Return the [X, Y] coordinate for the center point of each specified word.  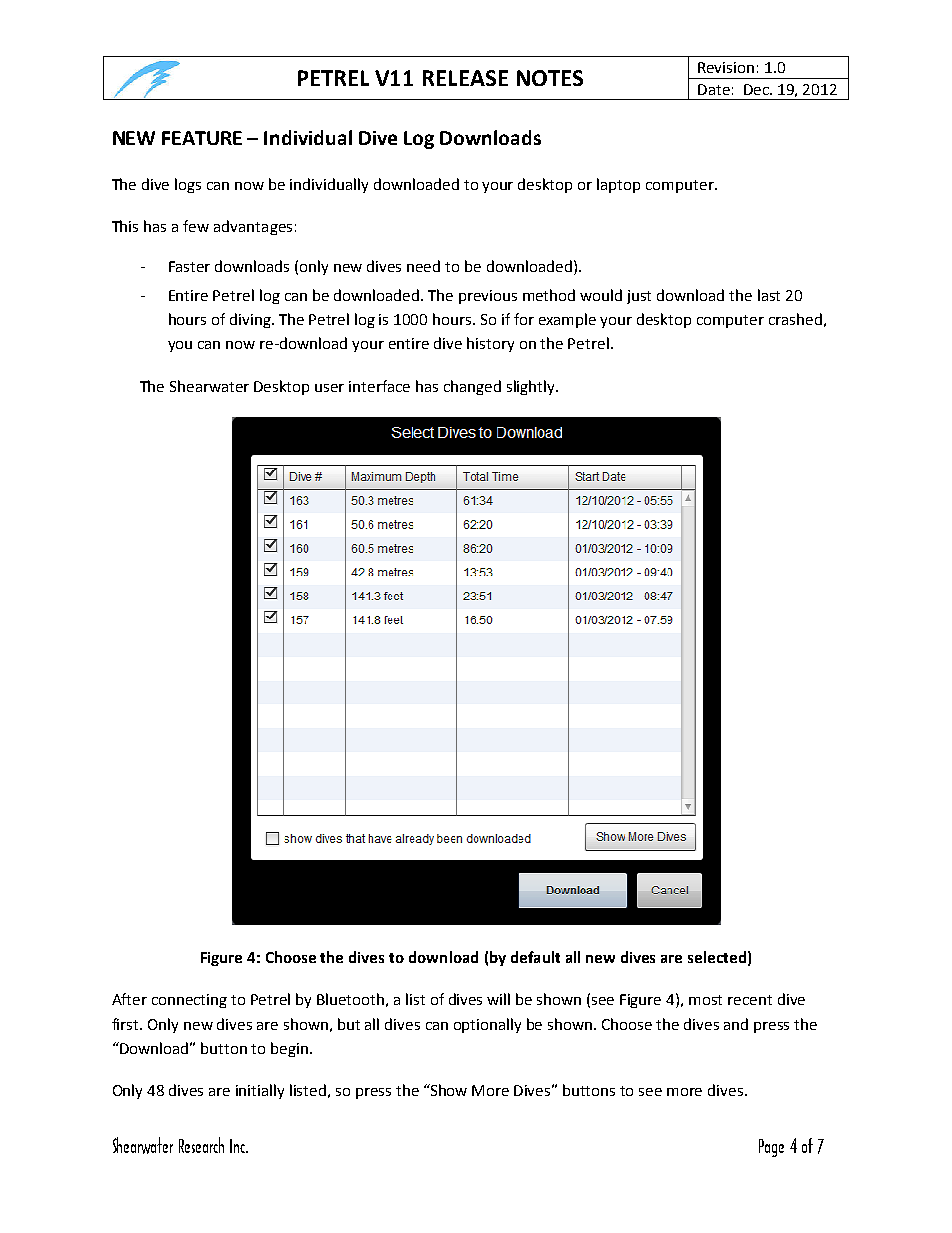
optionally [487, 1025]
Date [714, 89]
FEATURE [202, 138]
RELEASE [465, 78]
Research [201, 1145]
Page [771, 1148]
